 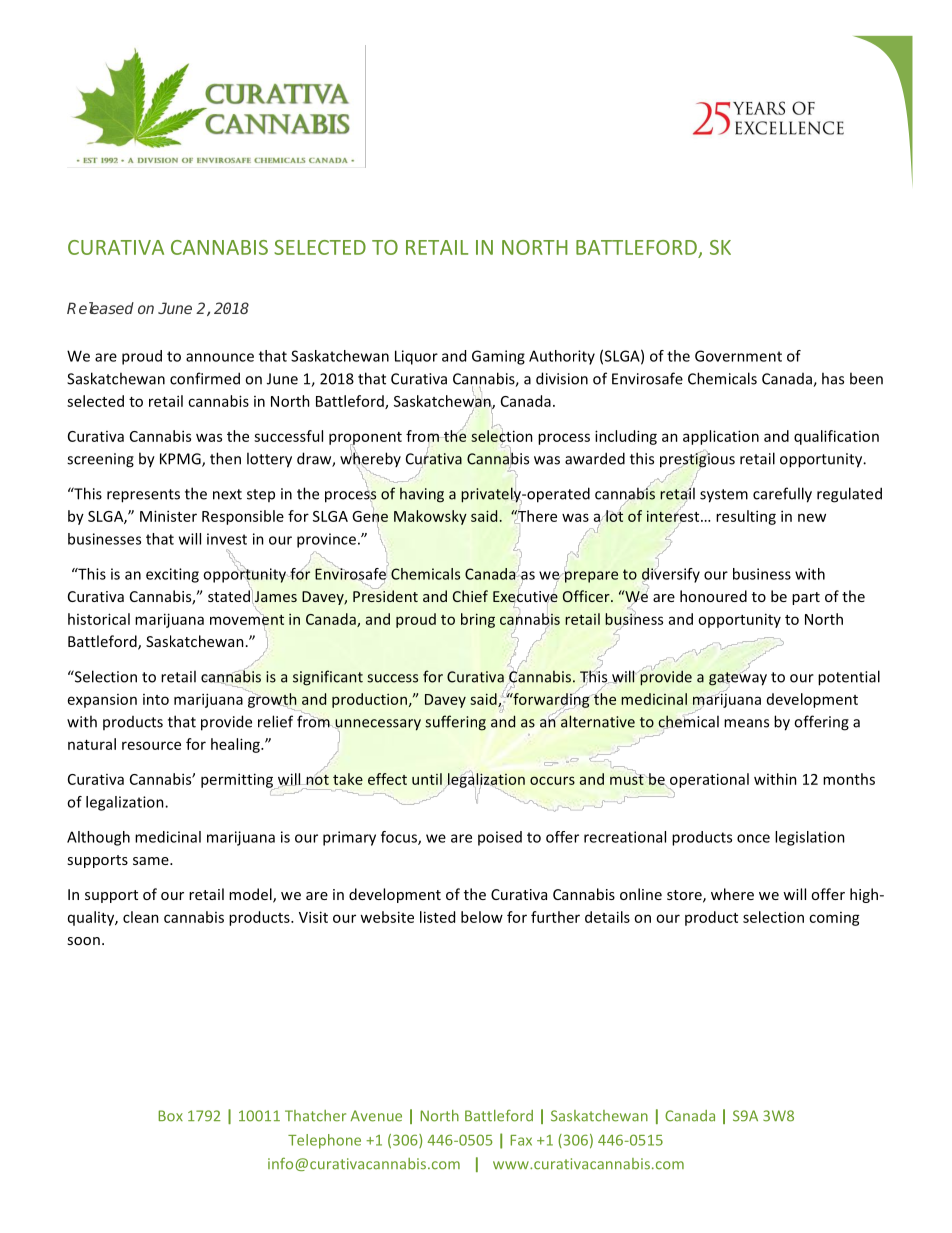 What do you see at coordinates (376, 1116) in the screenshot?
I see `Avenue` at bounding box center [376, 1116].
